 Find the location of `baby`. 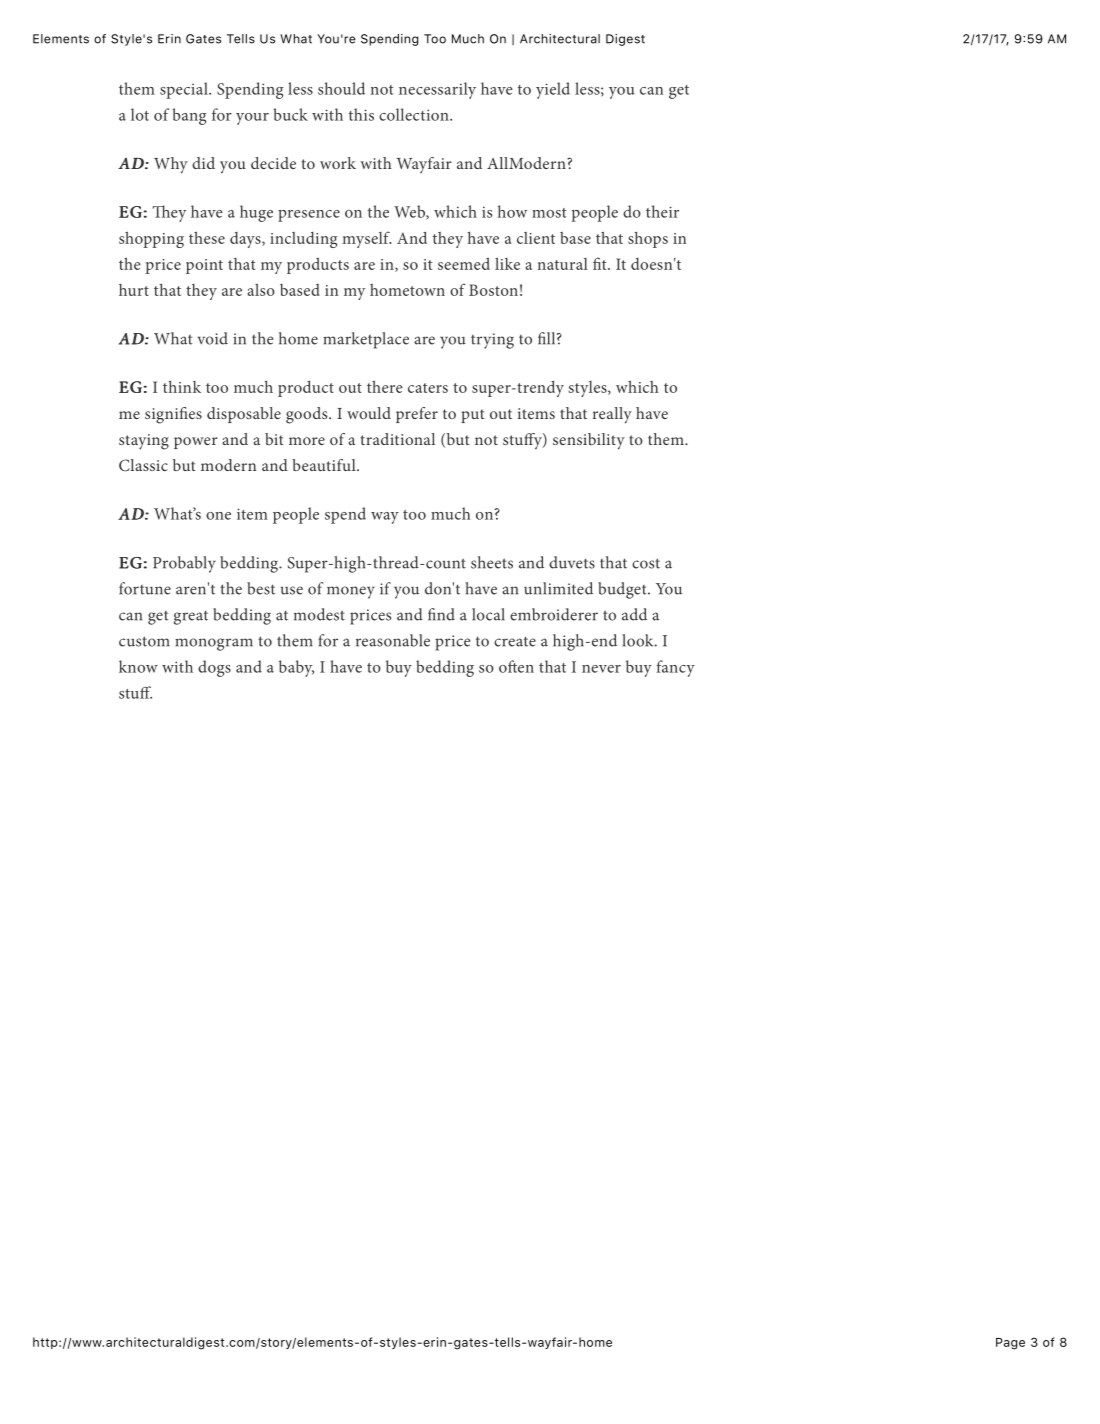

baby is located at coordinates (296, 668).
